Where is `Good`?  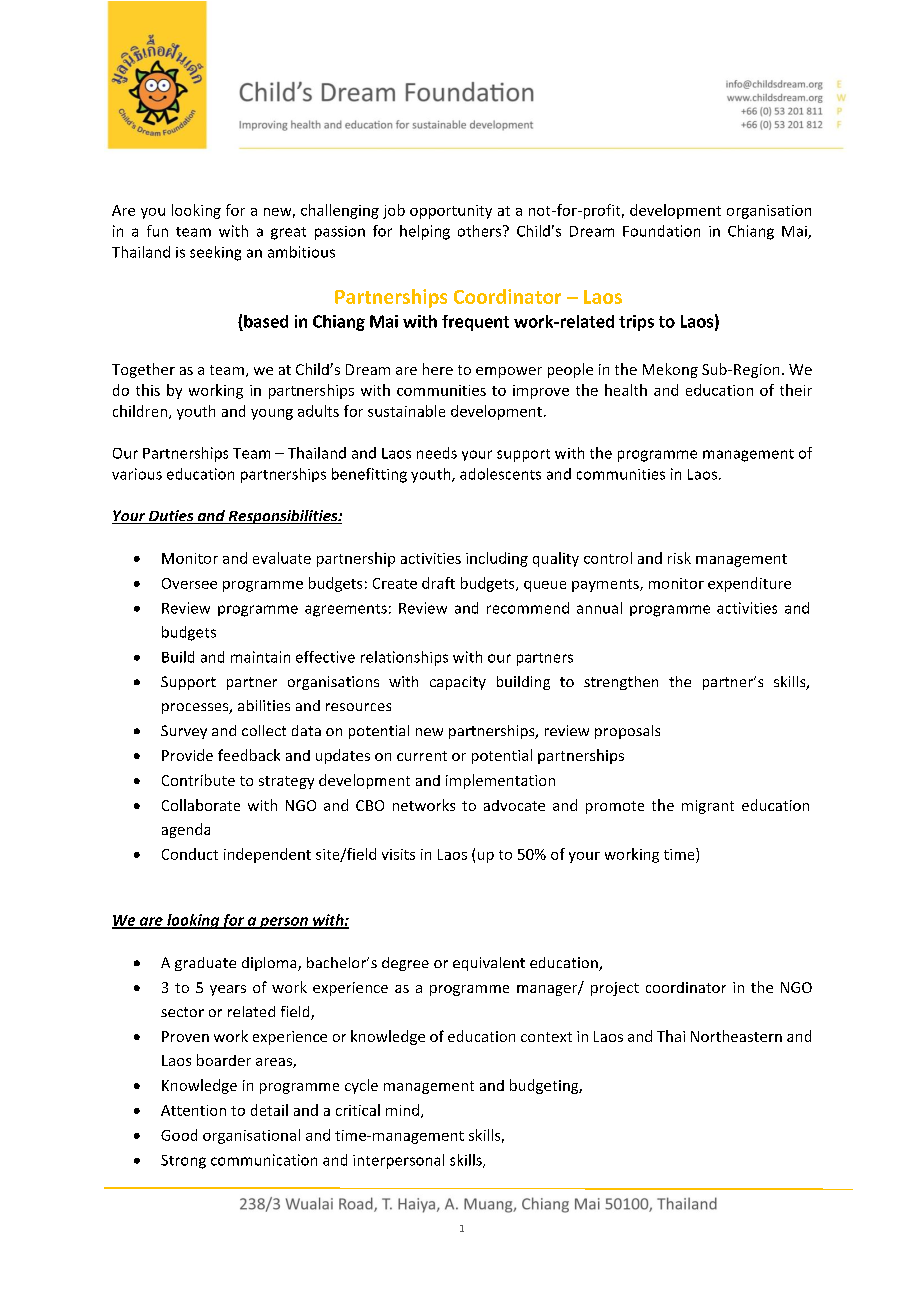 Good is located at coordinates (179, 1135).
